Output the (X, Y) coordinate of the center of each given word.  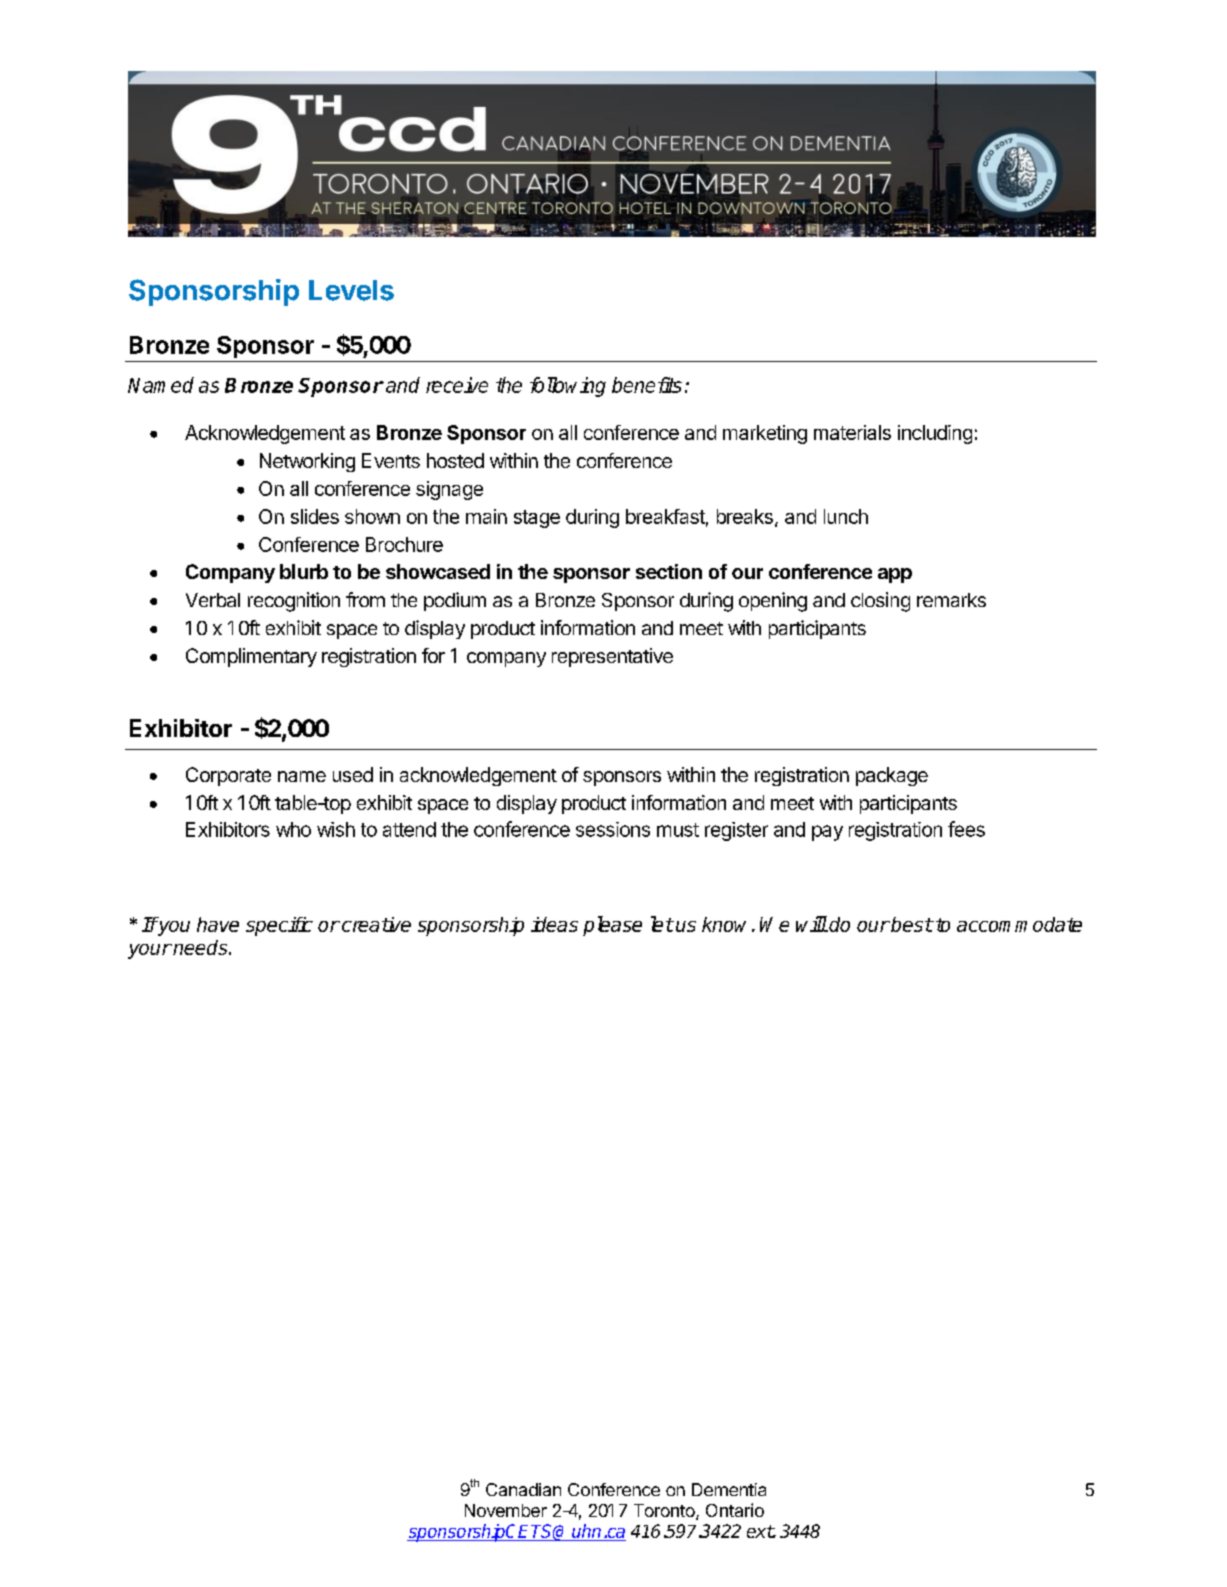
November (506, 1510)
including (935, 434)
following (568, 387)
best (911, 924)
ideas (554, 924)
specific (279, 926)
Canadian (523, 1489)
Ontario (735, 1510)
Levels (351, 290)
